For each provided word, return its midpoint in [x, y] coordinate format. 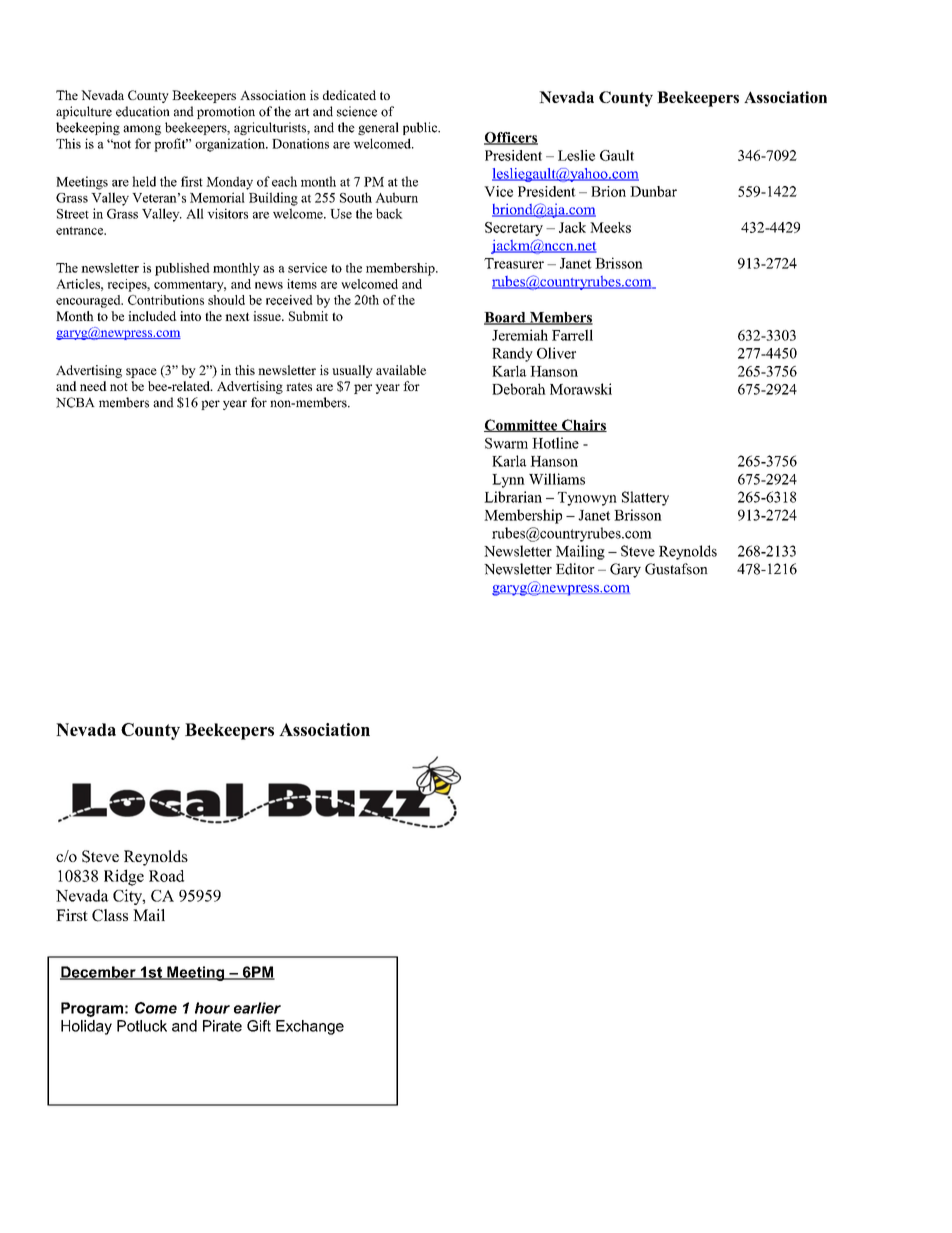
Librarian [513, 497]
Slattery [645, 498]
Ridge [124, 877]
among [142, 130]
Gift [259, 1026]
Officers [511, 138]
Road [166, 876]
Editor [575, 569]
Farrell [572, 335]
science [357, 111]
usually [352, 371]
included [152, 316]
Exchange [310, 1027]
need [93, 386]
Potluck [142, 1026]
